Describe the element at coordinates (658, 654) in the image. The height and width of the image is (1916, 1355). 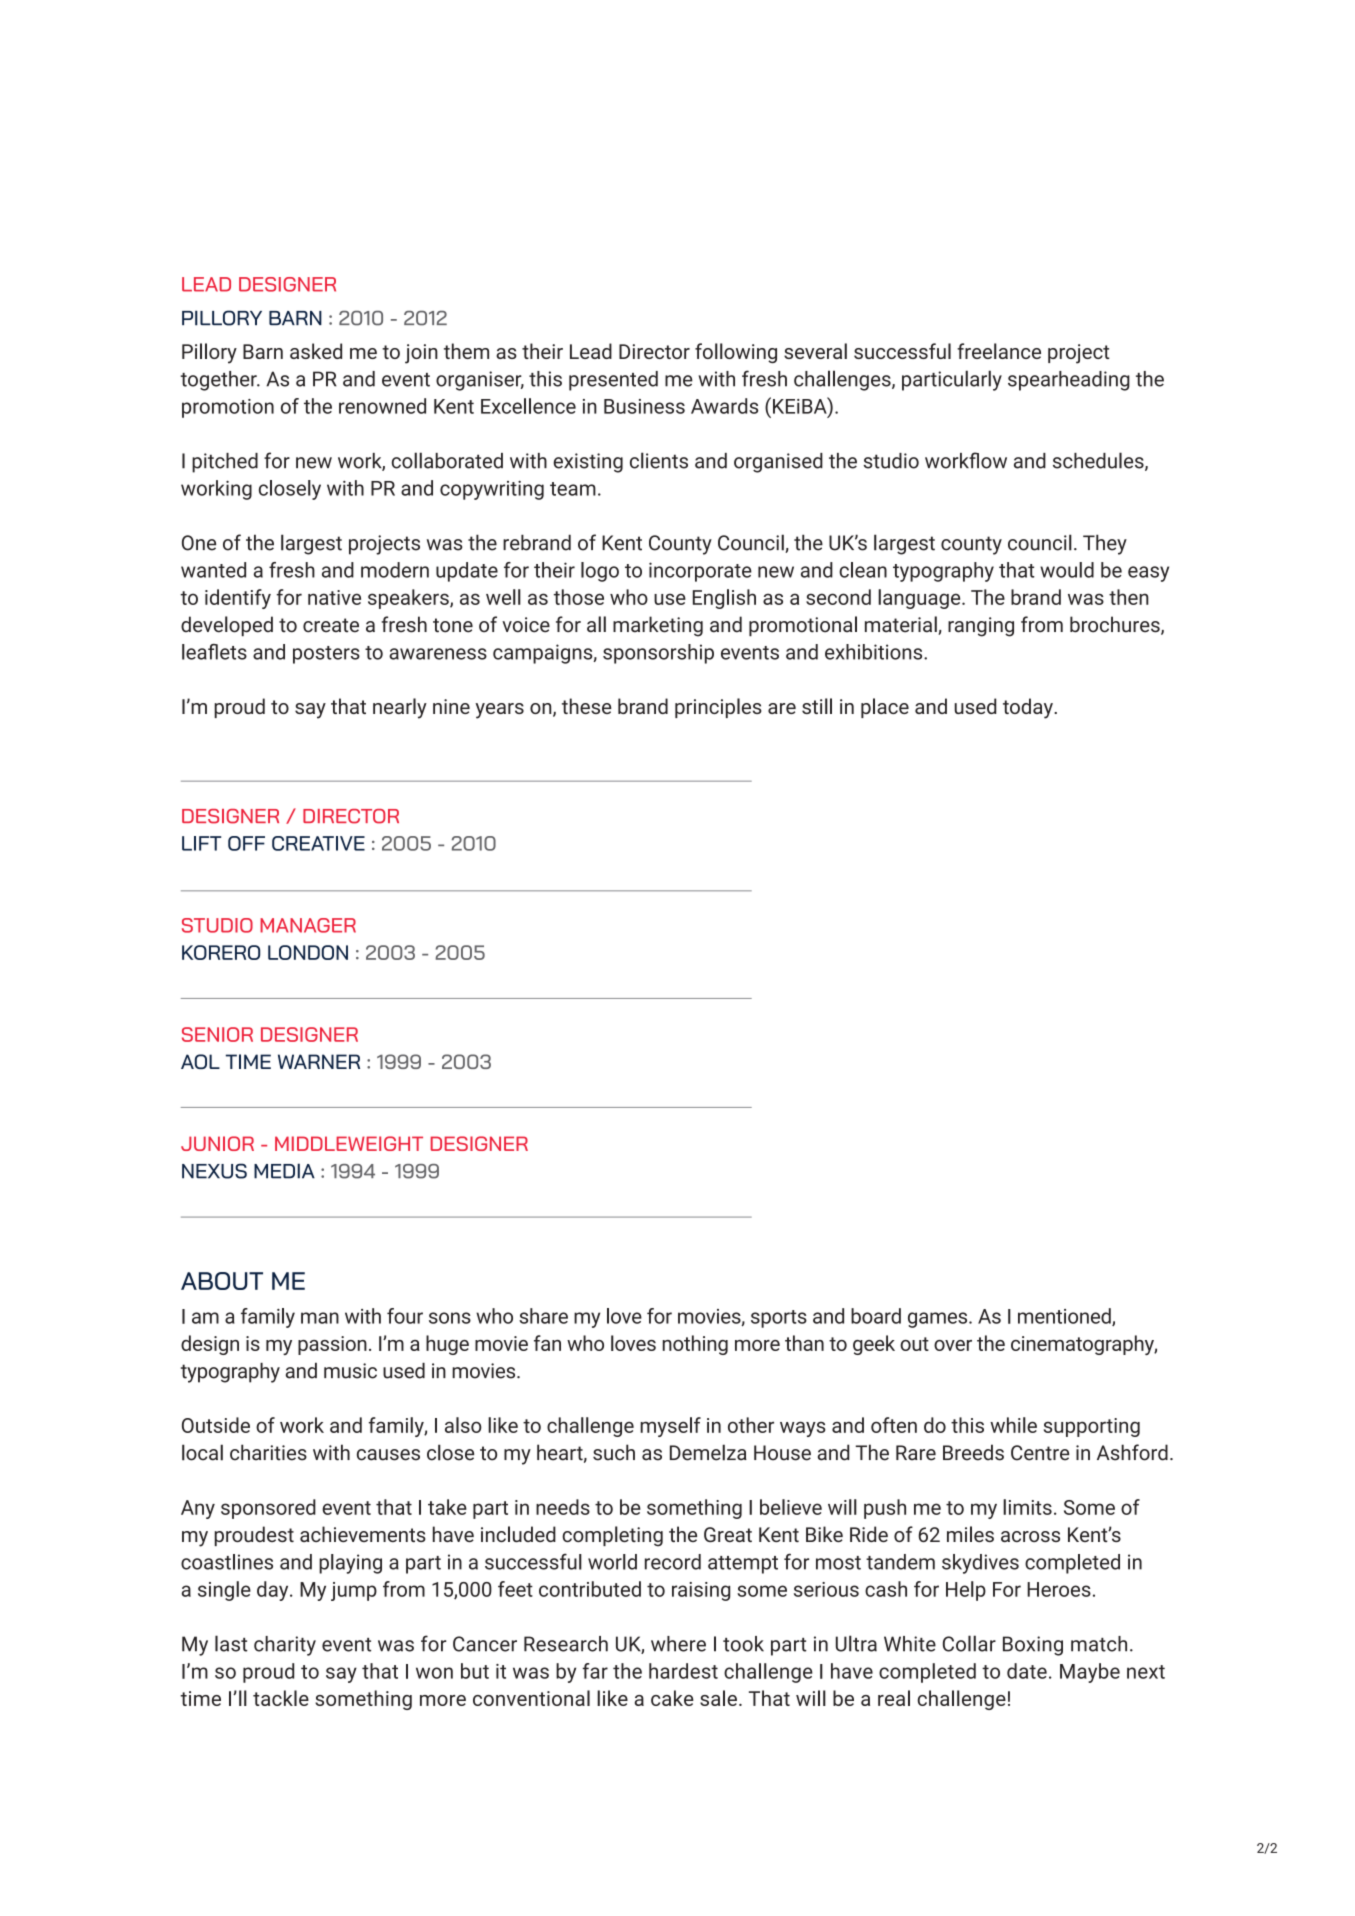
I see `sponsorship` at that location.
